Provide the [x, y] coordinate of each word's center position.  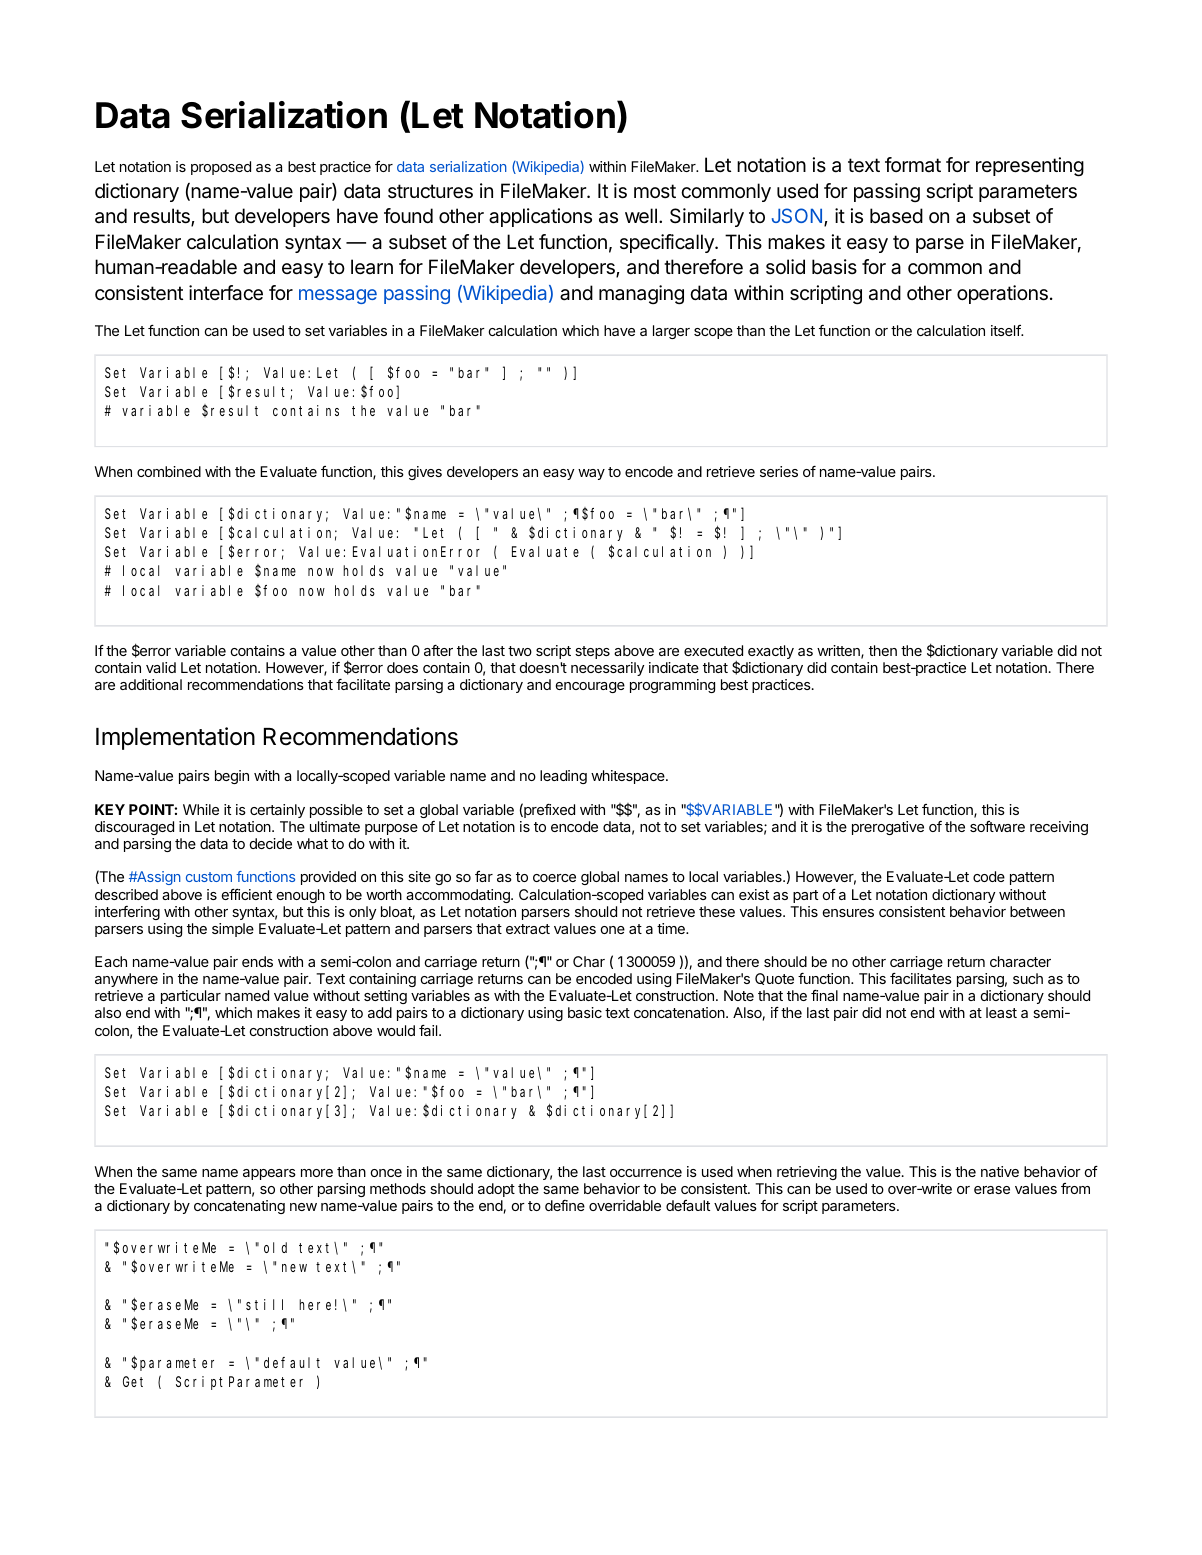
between [1037, 911]
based [896, 216]
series [779, 471]
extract [528, 929]
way [591, 474]
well [641, 216]
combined [169, 471]
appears [269, 1174]
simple [233, 930]
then [883, 650]
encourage [590, 687]
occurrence [646, 1173]
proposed [221, 168]
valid [161, 667]
